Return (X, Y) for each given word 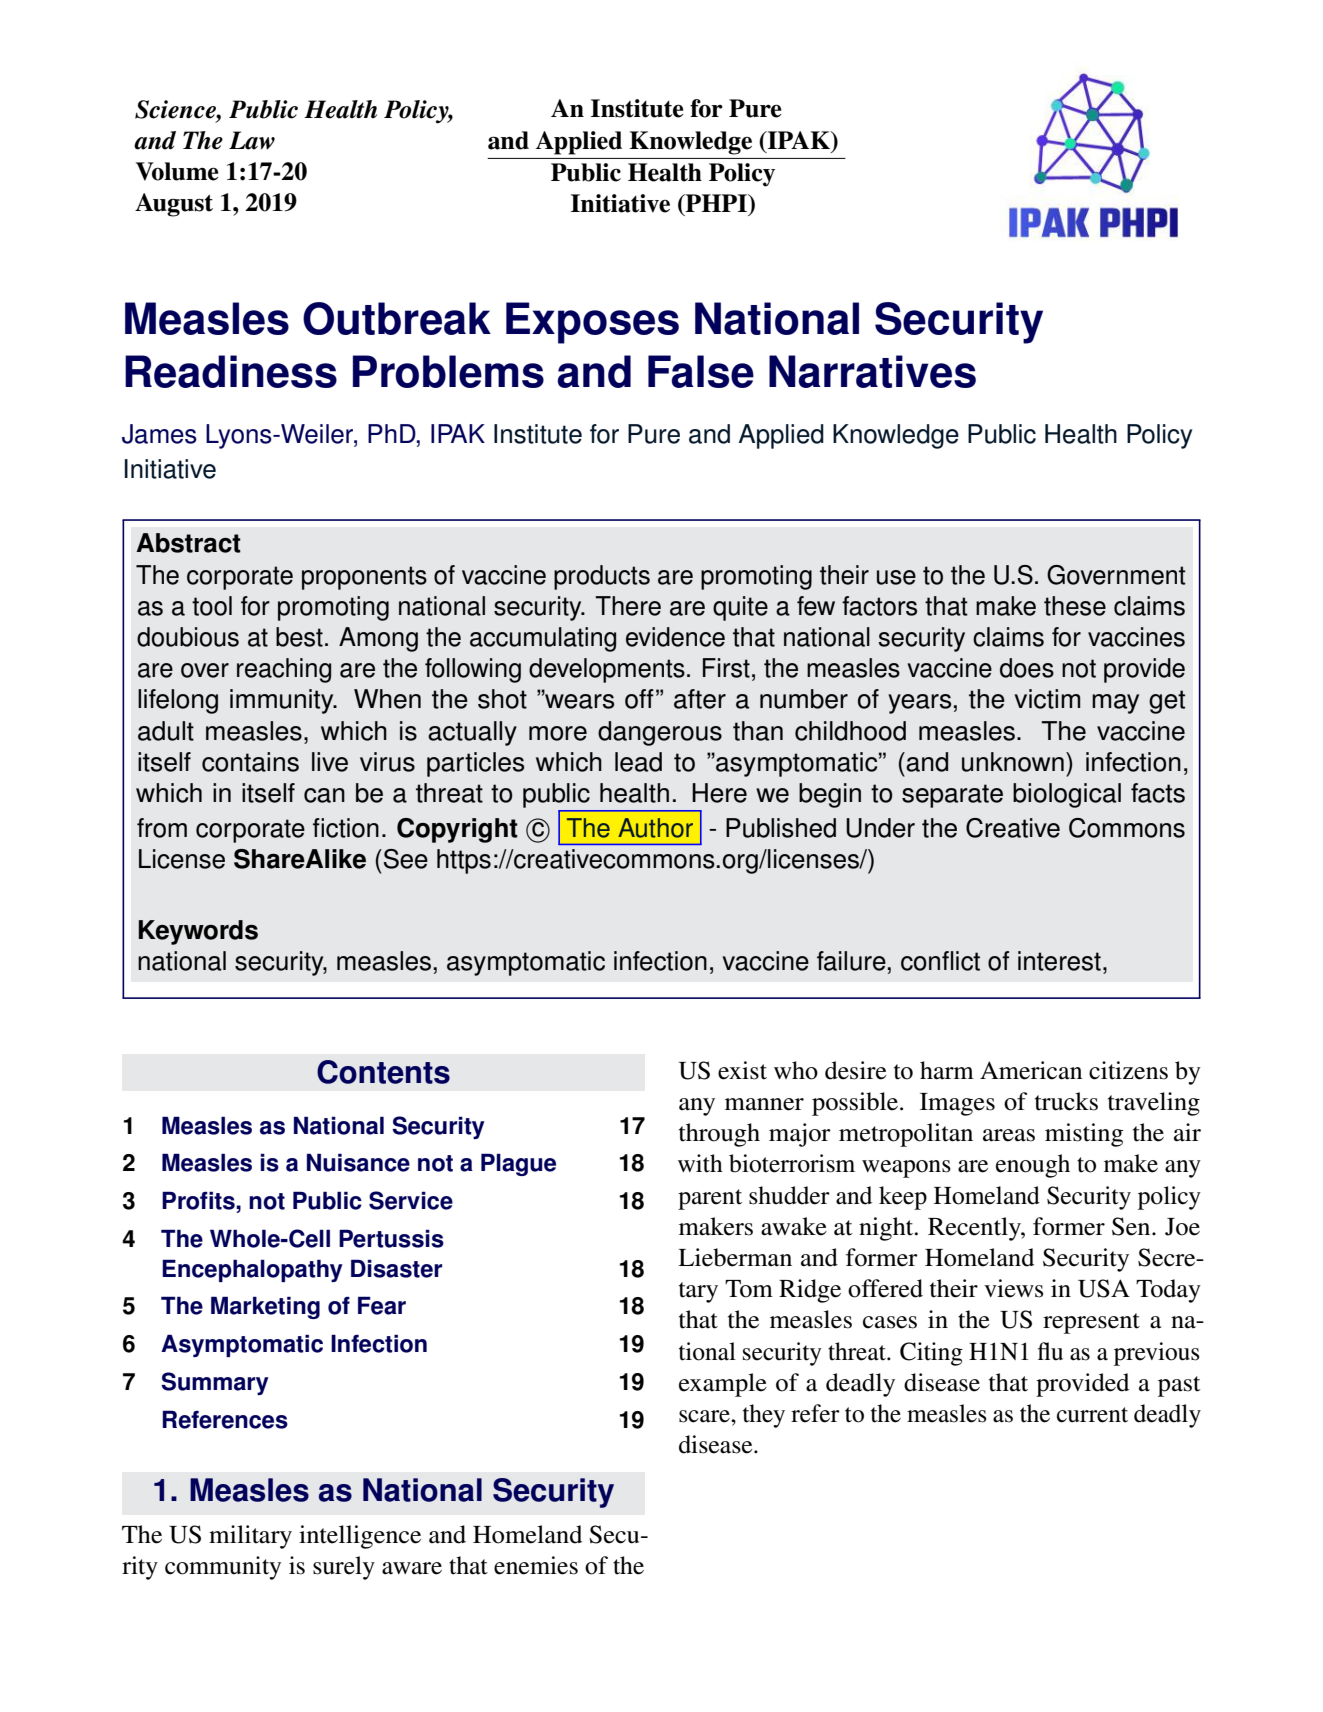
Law (252, 140)
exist (742, 1070)
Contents (383, 1072)
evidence (675, 637)
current (1092, 1415)
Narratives (872, 371)
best (299, 637)
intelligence (360, 1537)
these (1075, 606)
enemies (536, 1565)
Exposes (592, 323)
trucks (1066, 1101)
